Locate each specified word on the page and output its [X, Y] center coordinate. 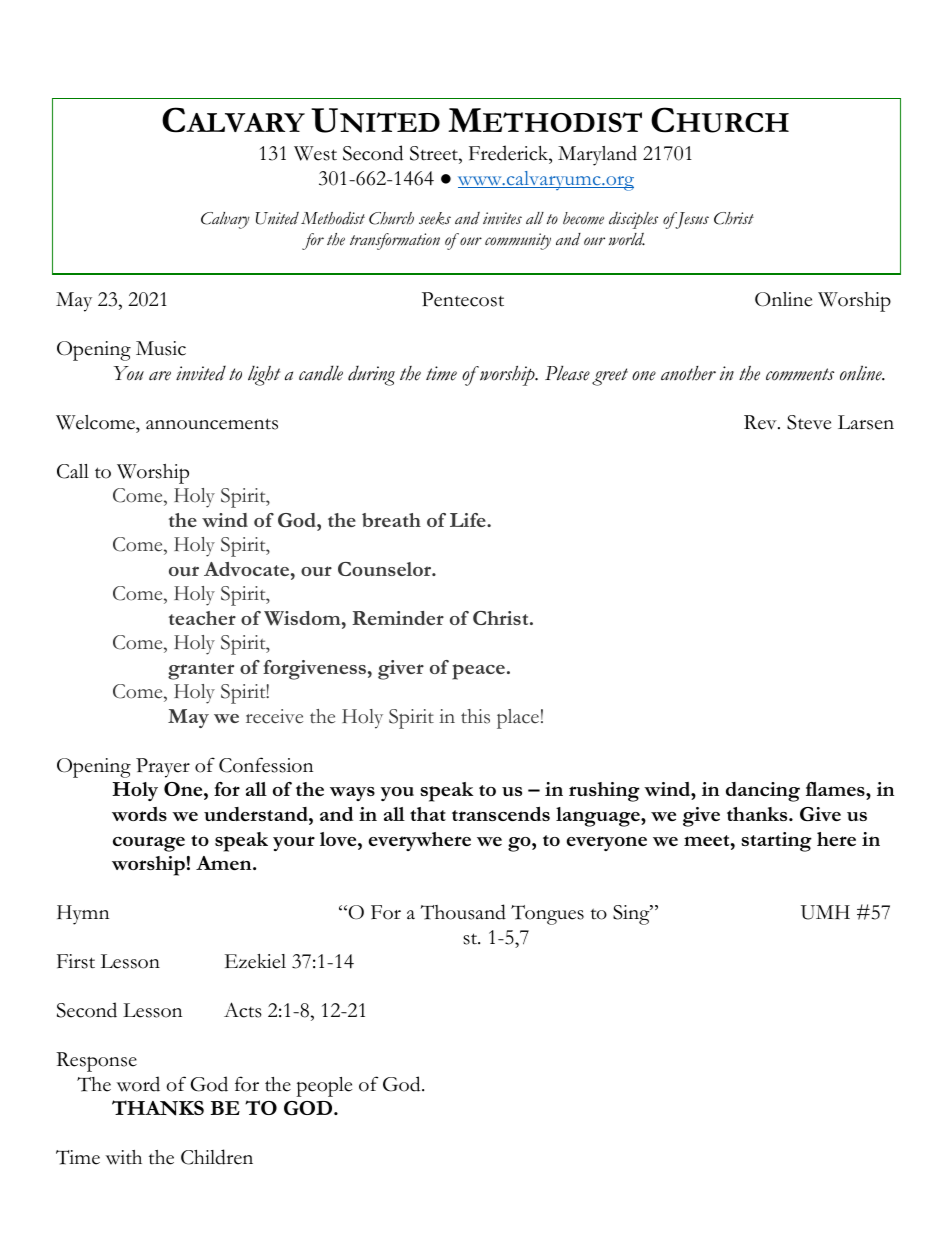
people [324, 1087]
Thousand [463, 912]
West [315, 153]
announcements [212, 424]
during [371, 375]
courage [149, 844]
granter [201, 671]
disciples [633, 220]
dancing [763, 792]
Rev [761, 422]
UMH [825, 912]
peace [478, 672]
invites [502, 218]
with [123, 1157]
